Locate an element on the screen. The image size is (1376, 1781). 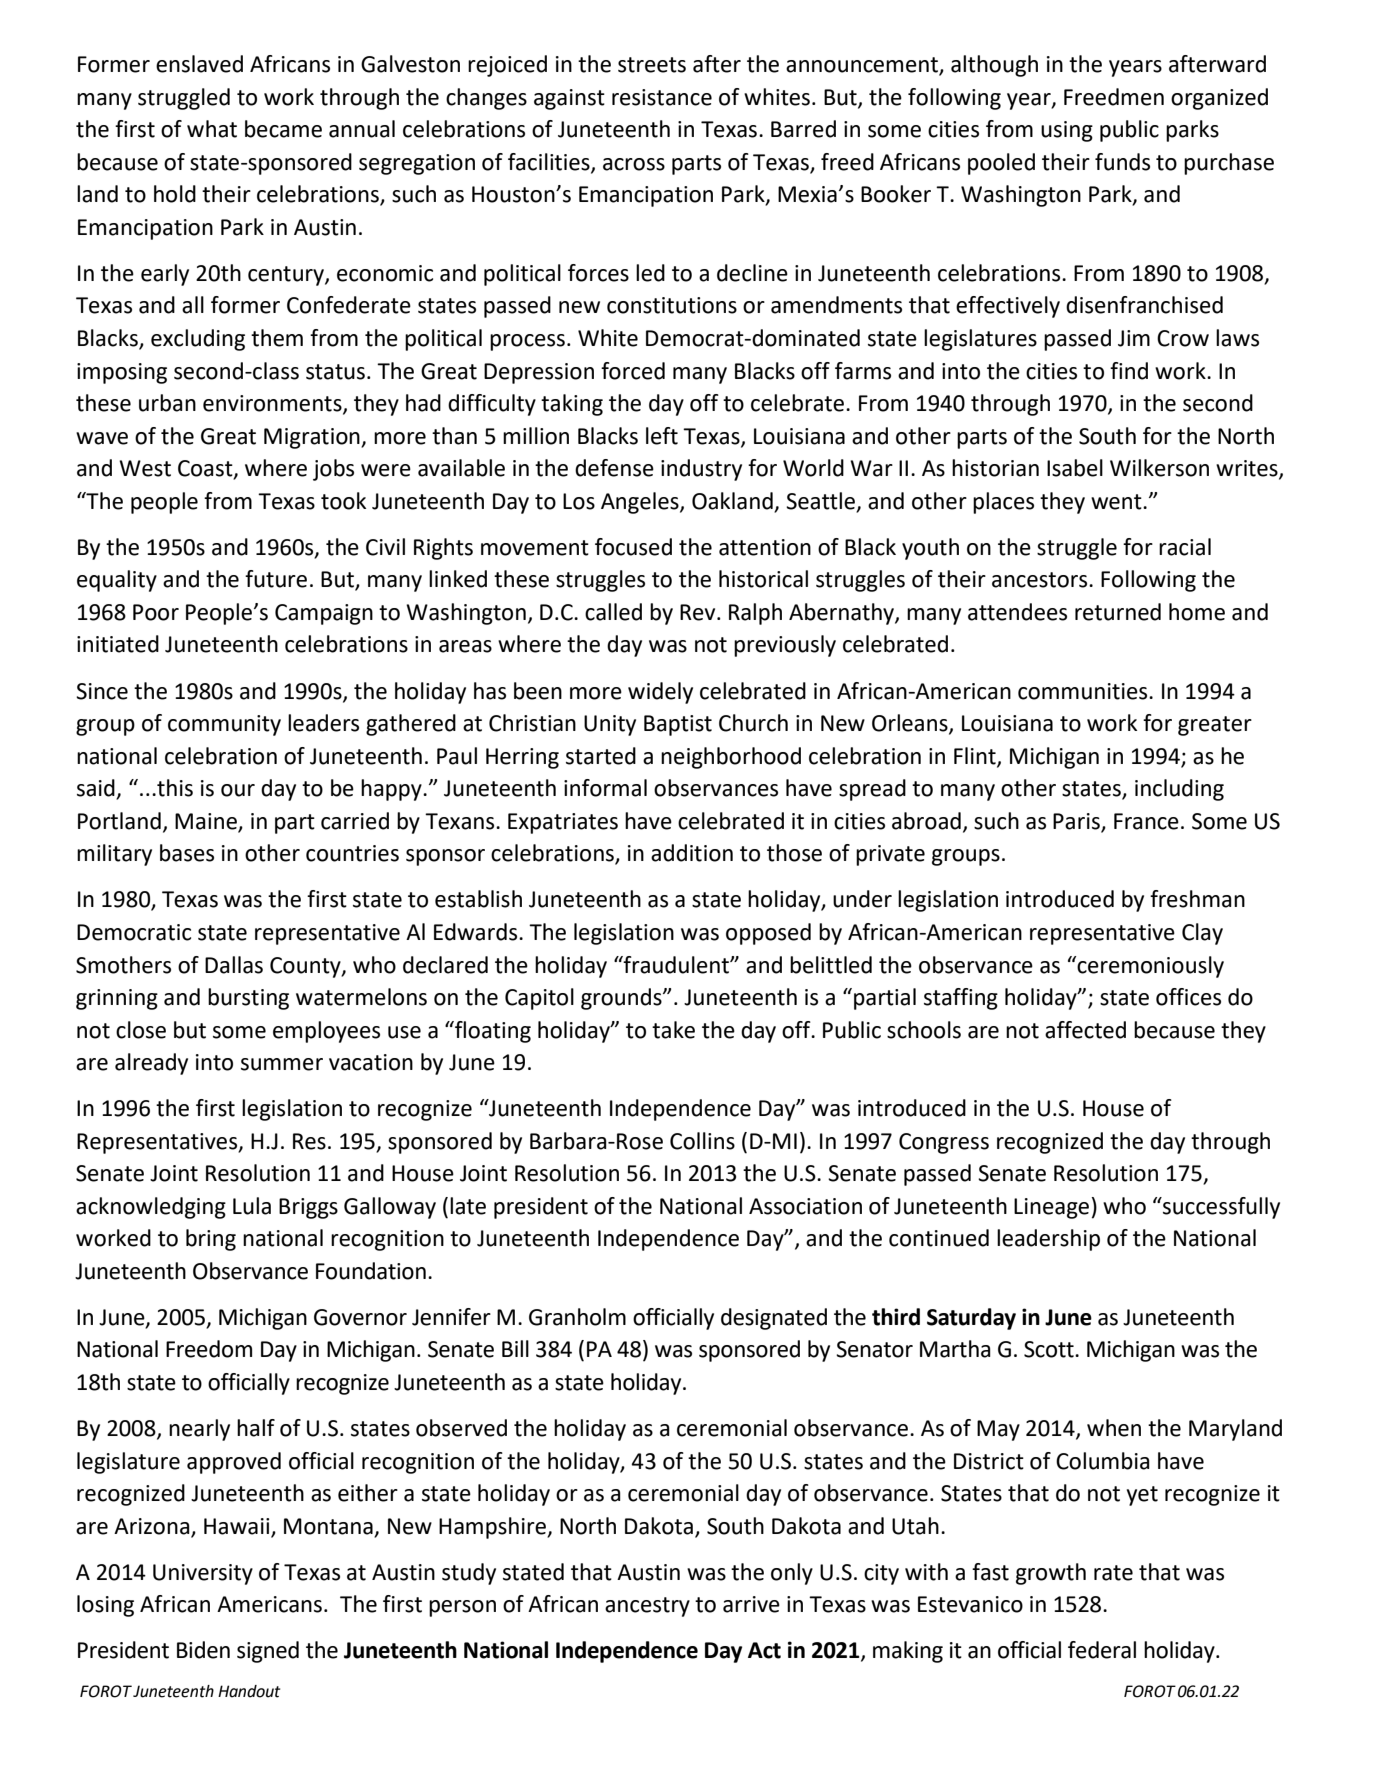
Collins is located at coordinates (702, 1141).
